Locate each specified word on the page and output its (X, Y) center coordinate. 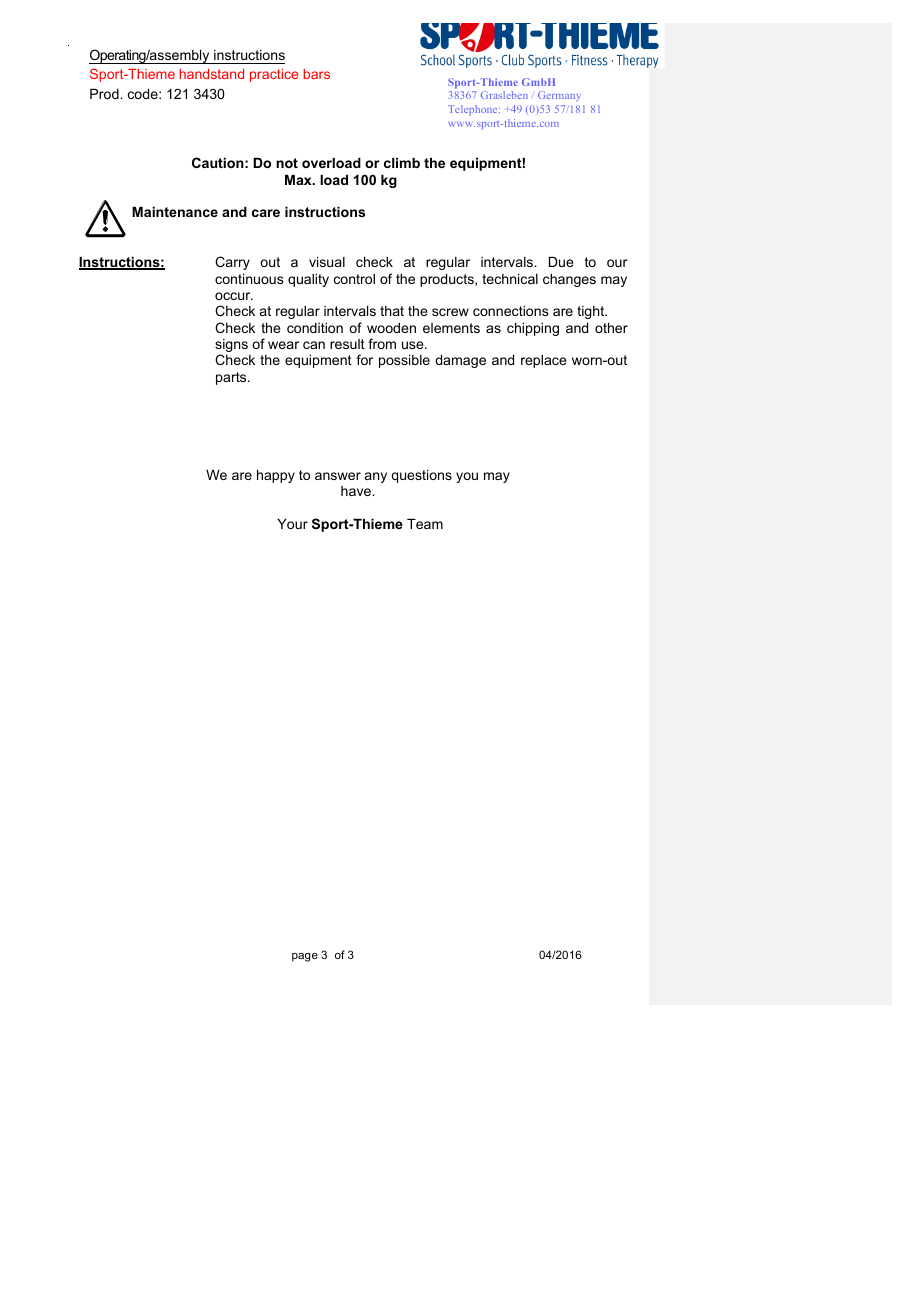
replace (544, 361)
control (354, 279)
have (357, 491)
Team (425, 524)
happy (276, 476)
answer (338, 476)
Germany (559, 96)
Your (292, 524)
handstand (211, 74)
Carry (232, 263)
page (305, 957)
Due (561, 262)
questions (422, 476)
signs (231, 347)
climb (402, 163)
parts (232, 378)
